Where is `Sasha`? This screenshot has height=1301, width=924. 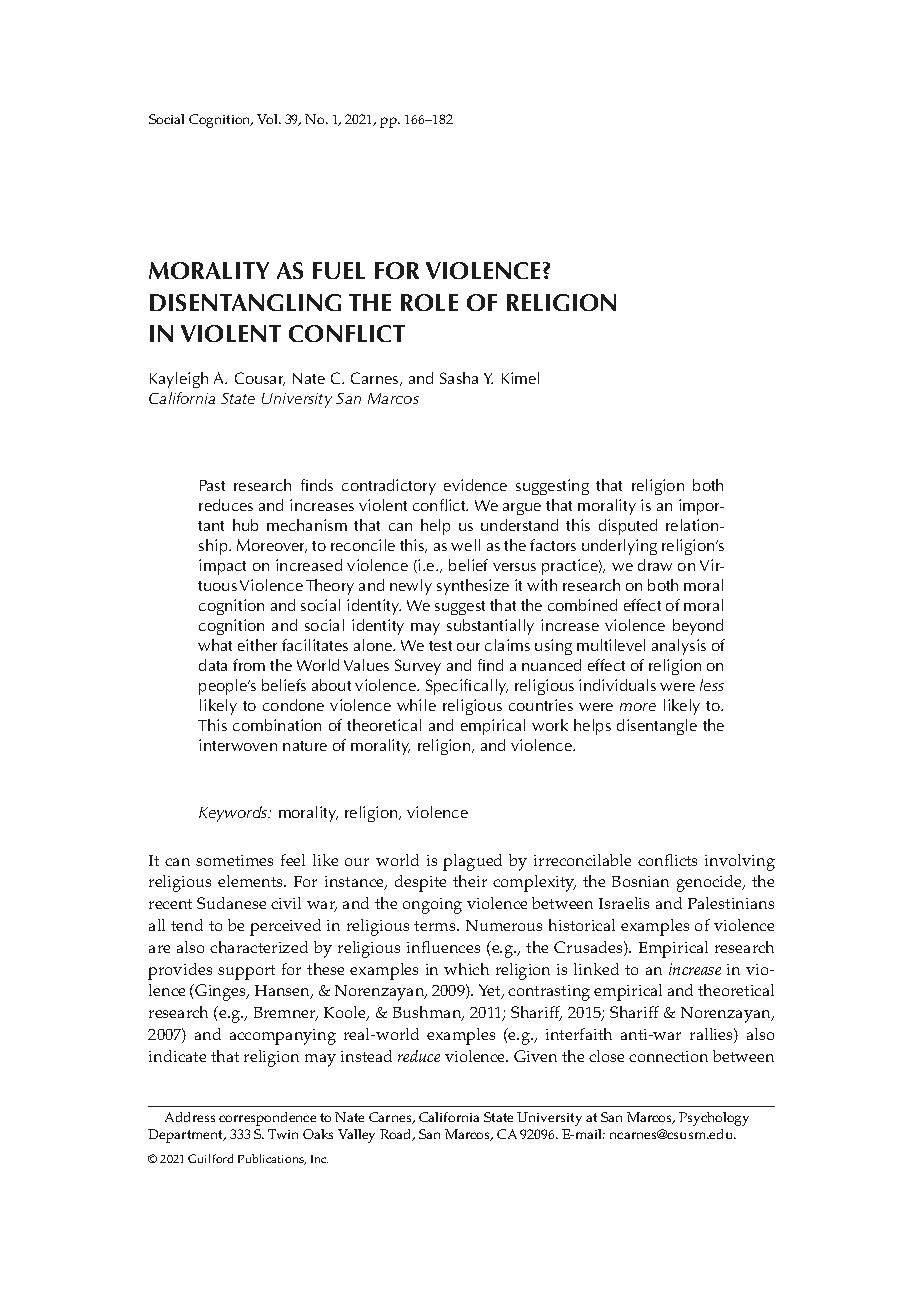 Sasha is located at coordinates (459, 378).
